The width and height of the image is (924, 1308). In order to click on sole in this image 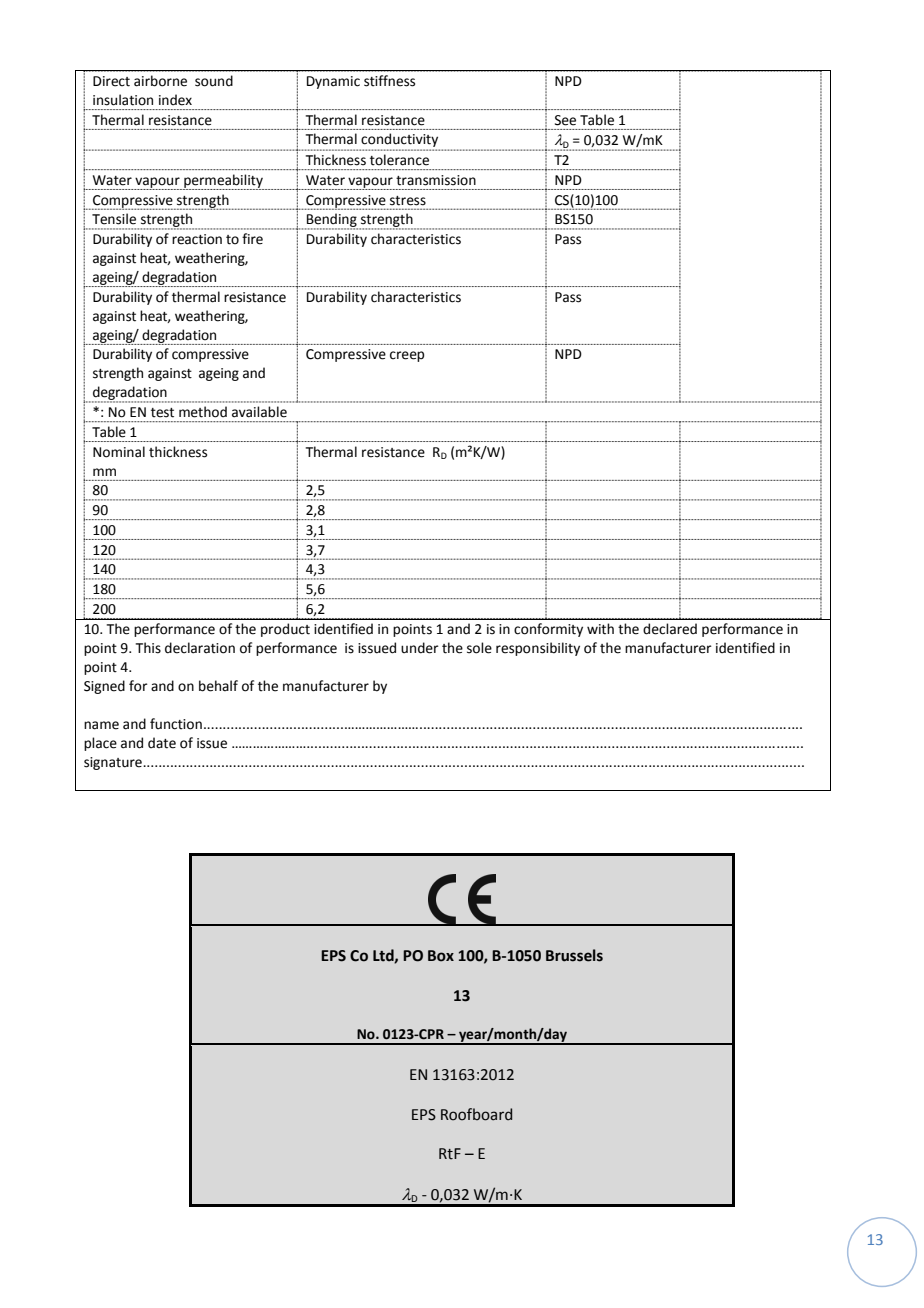, I will do `click(479, 648)`.
